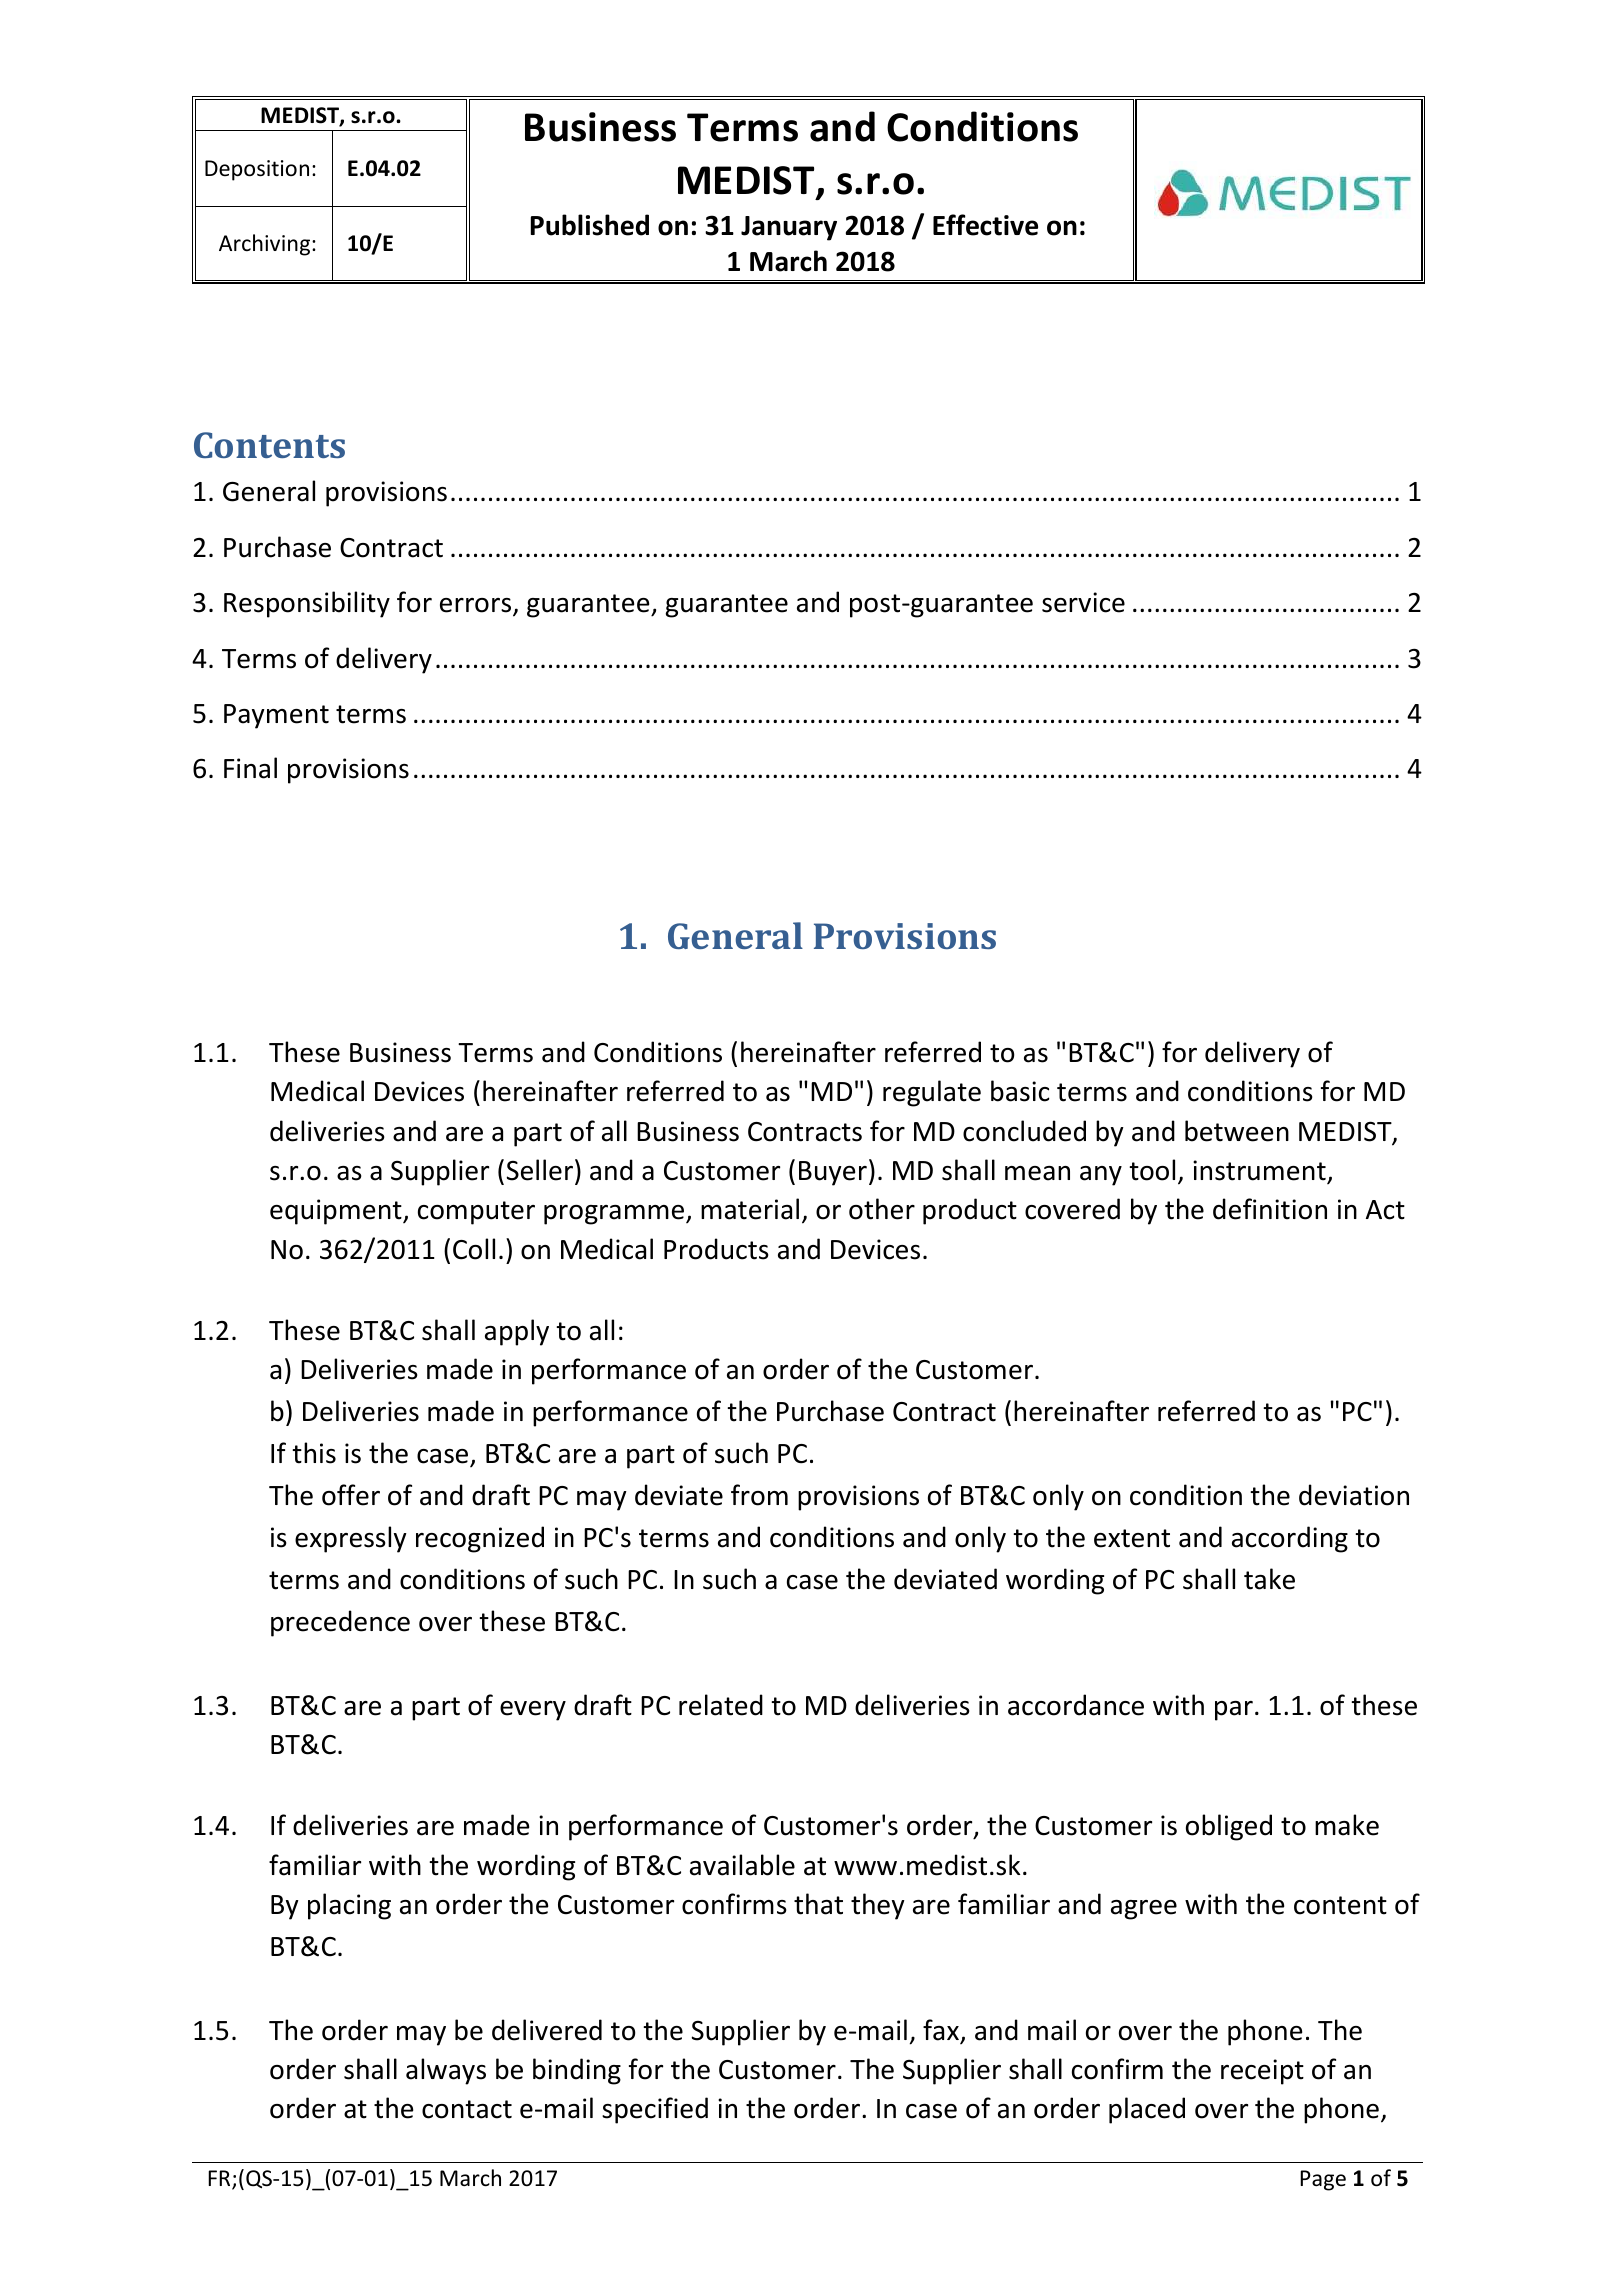 The image size is (1615, 2286). What do you see at coordinates (789, 228) in the document?
I see `January` at bounding box center [789, 228].
